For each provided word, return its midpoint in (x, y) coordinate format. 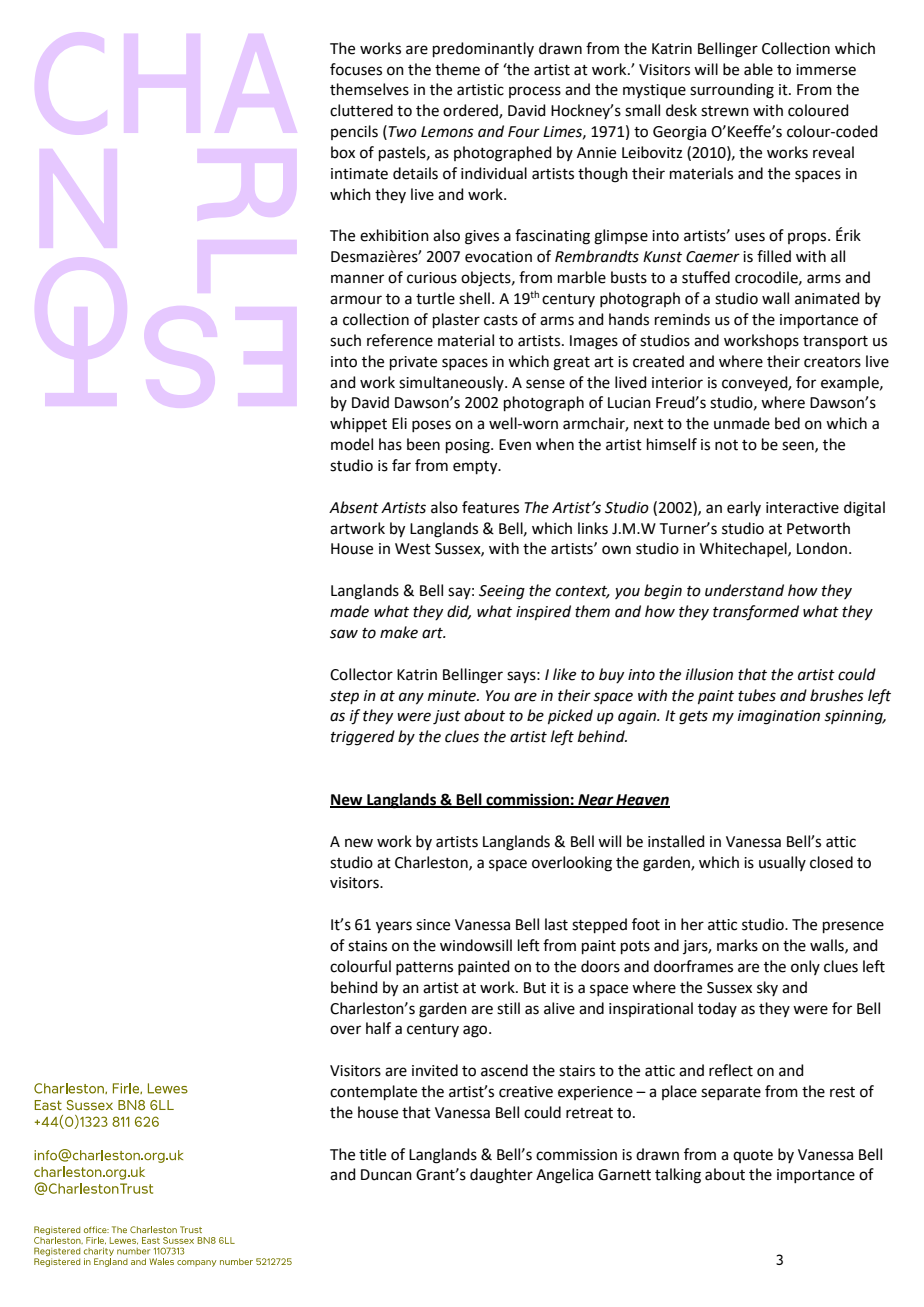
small (642, 110)
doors (600, 966)
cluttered (361, 110)
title (372, 1154)
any (411, 698)
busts (629, 277)
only (805, 967)
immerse (826, 70)
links (593, 528)
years (394, 927)
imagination (779, 717)
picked (570, 716)
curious (432, 278)
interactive (802, 508)
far (401, 465)
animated (827, 298)
